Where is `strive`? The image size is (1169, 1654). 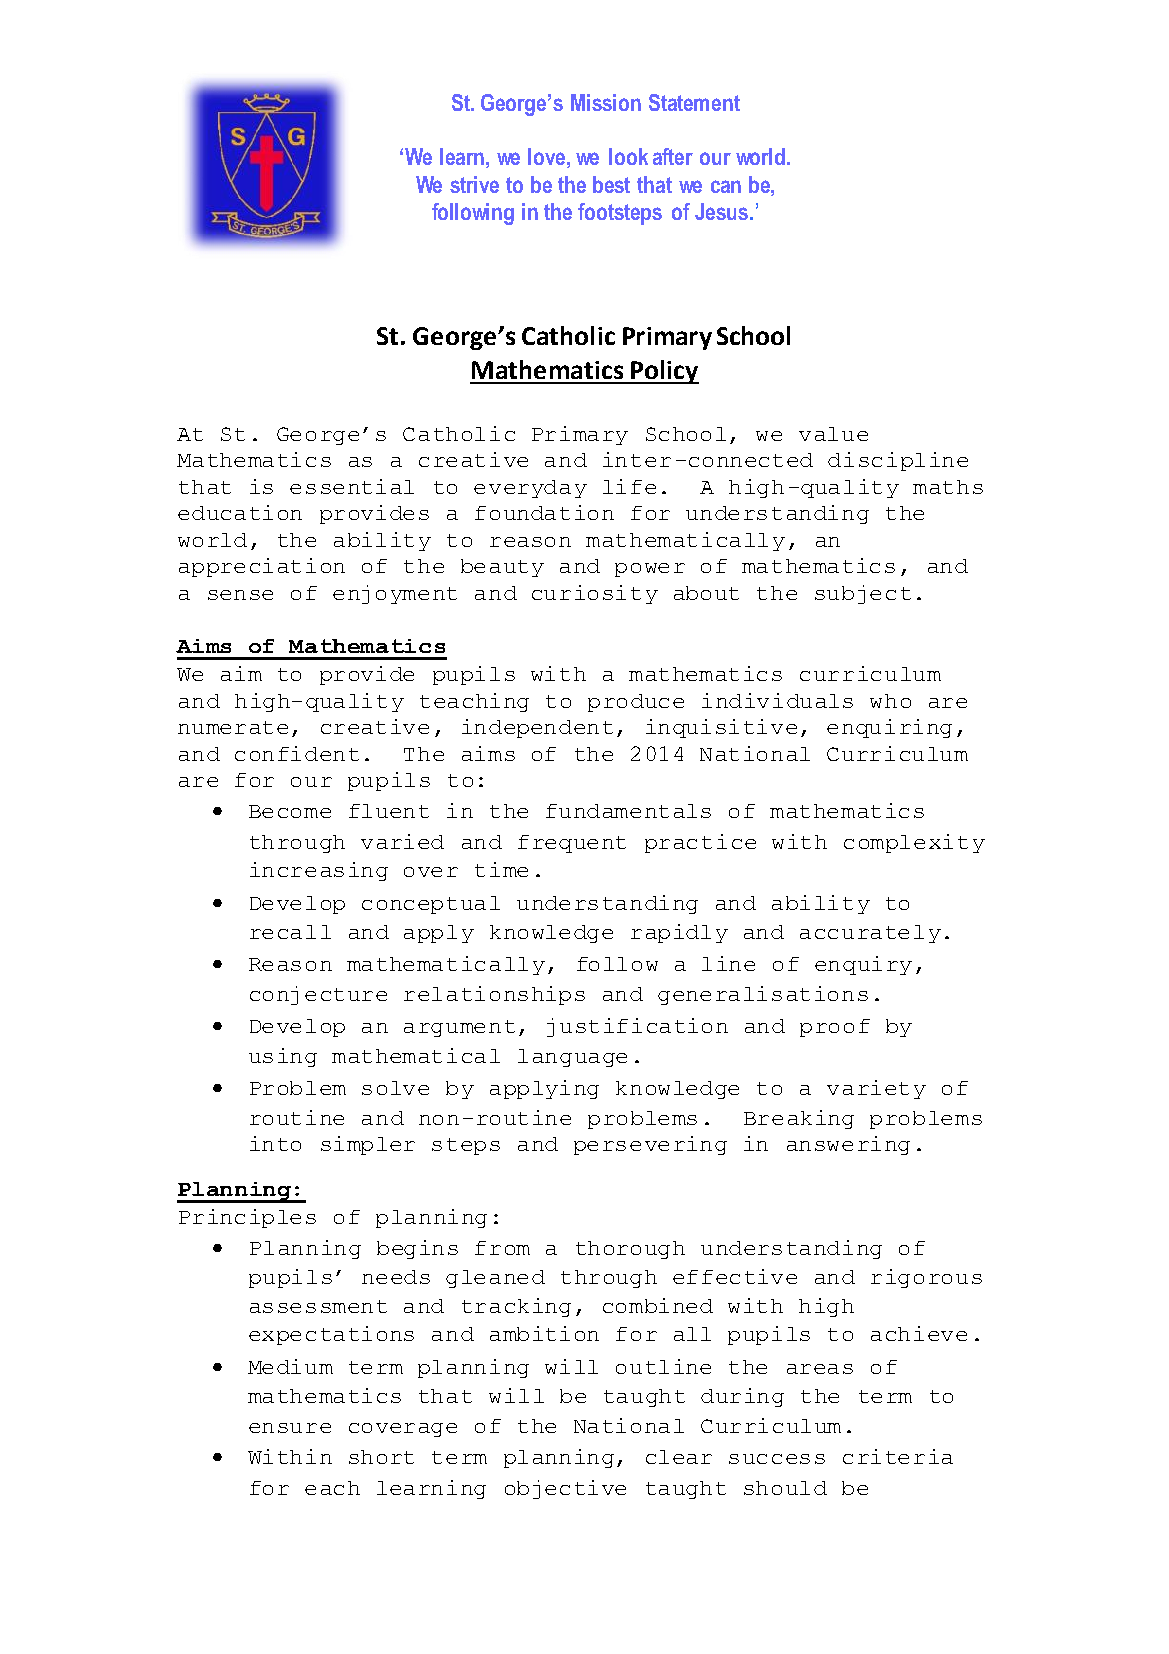
strive is located at coordinates (474, 184).
